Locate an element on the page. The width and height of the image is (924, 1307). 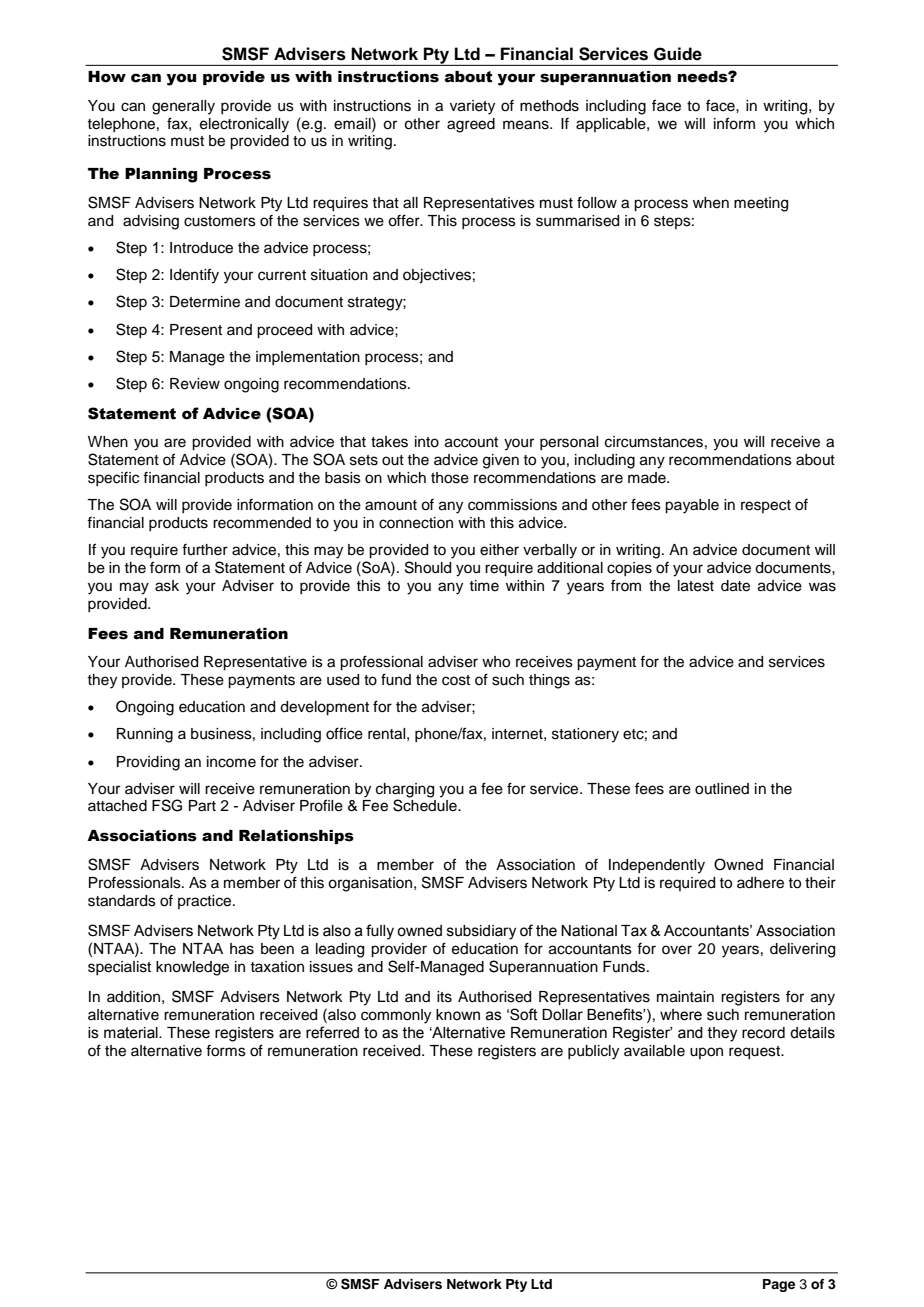
those is located at coordinates (450, 478).
